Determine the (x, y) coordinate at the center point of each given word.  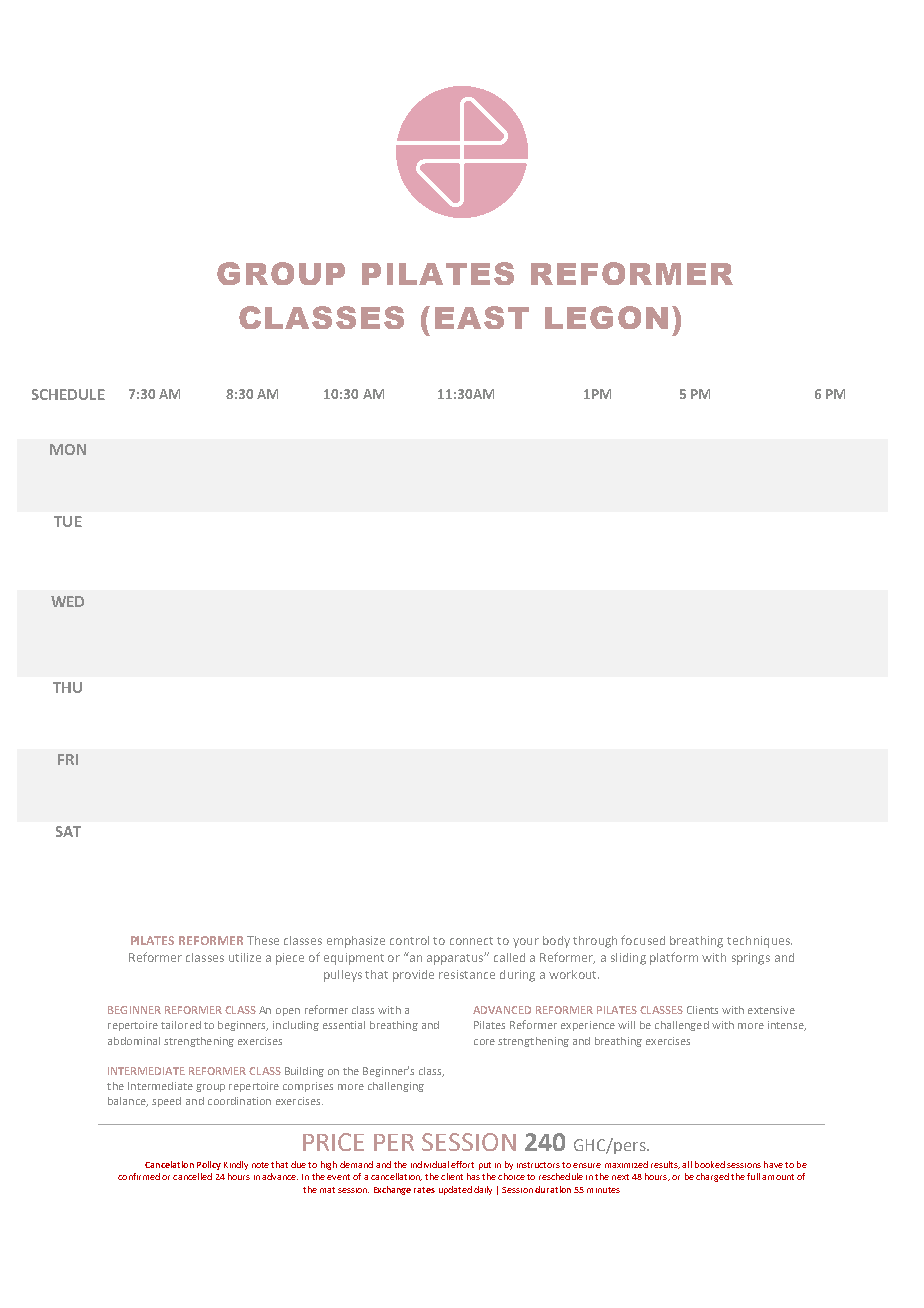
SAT (68, 831)
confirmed (139, 1176)
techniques (759, 942)
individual (430, 1164)
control (409, 940)
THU (67, 687)
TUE (68, 521)
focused (643, 940)
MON (68, 449)
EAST (482, 317)
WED (67, 601)
